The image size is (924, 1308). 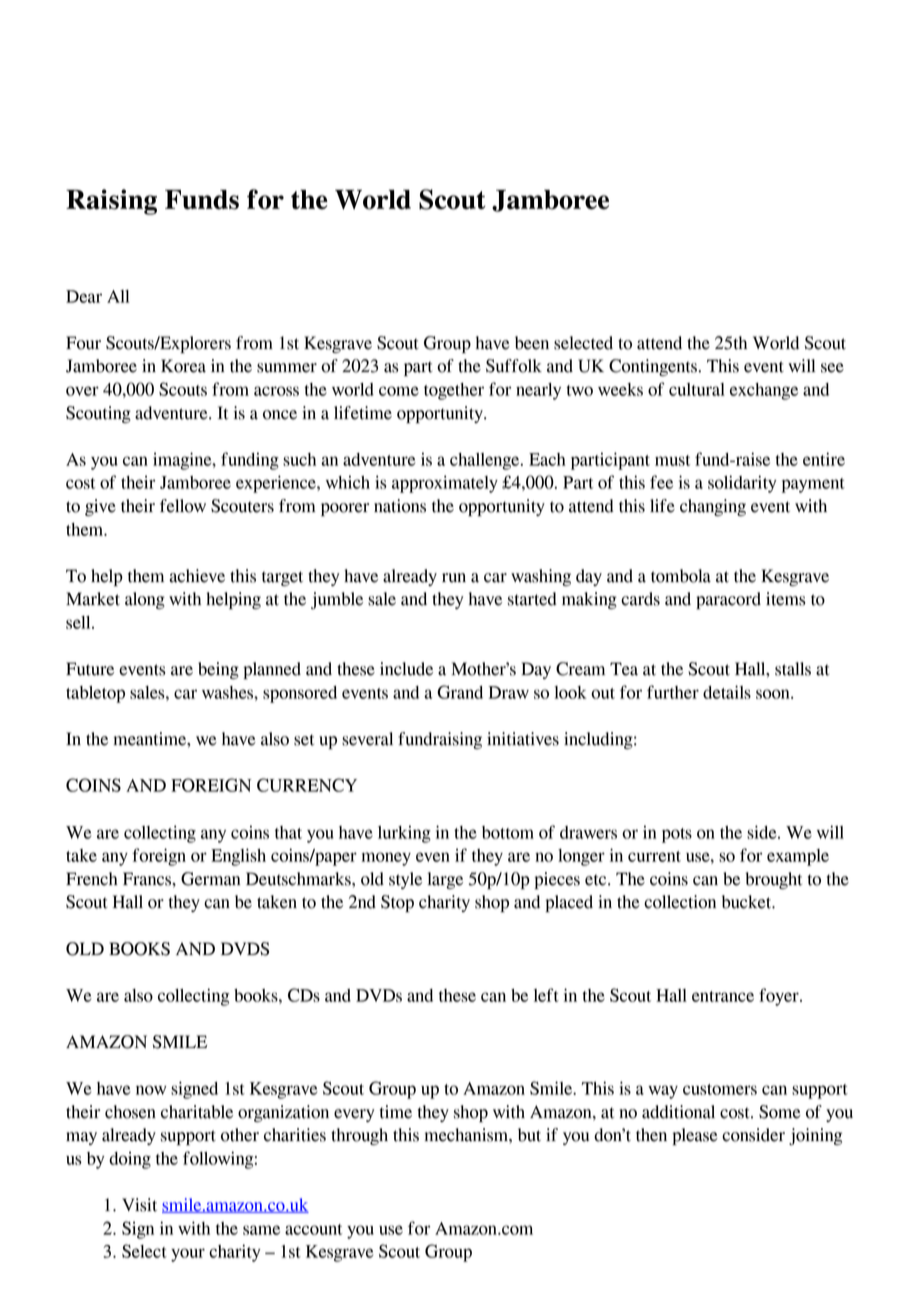 I want to click on account, so click(x=313, y=1229).
